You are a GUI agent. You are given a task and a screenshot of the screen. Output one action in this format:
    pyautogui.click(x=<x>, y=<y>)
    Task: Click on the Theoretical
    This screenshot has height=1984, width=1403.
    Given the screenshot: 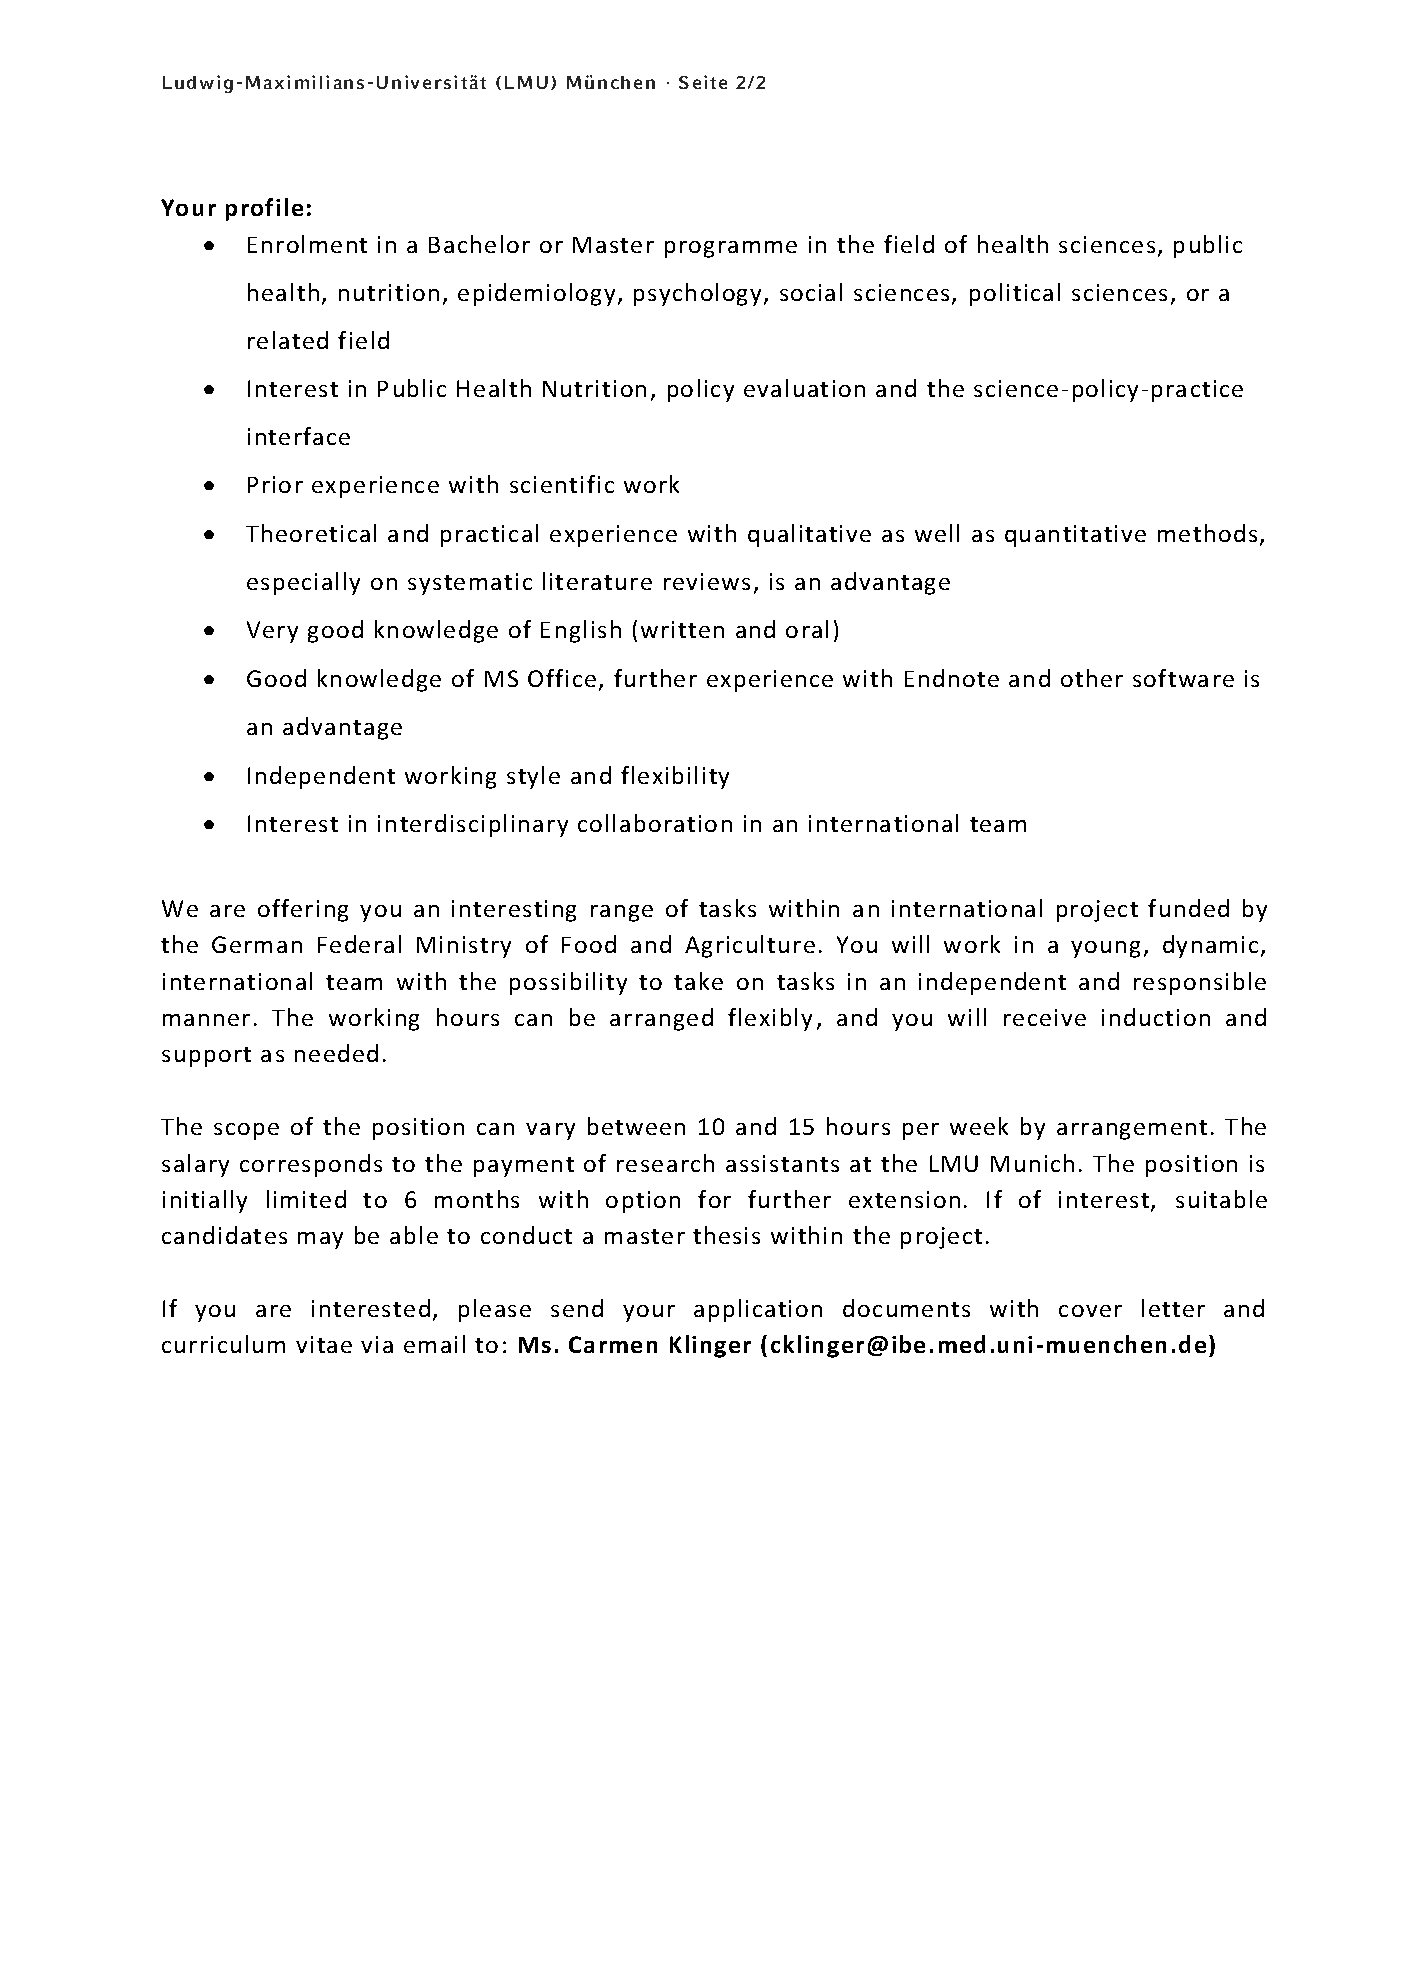 What is the action you would take?
    pyautogui.click(x=311, y=533)
